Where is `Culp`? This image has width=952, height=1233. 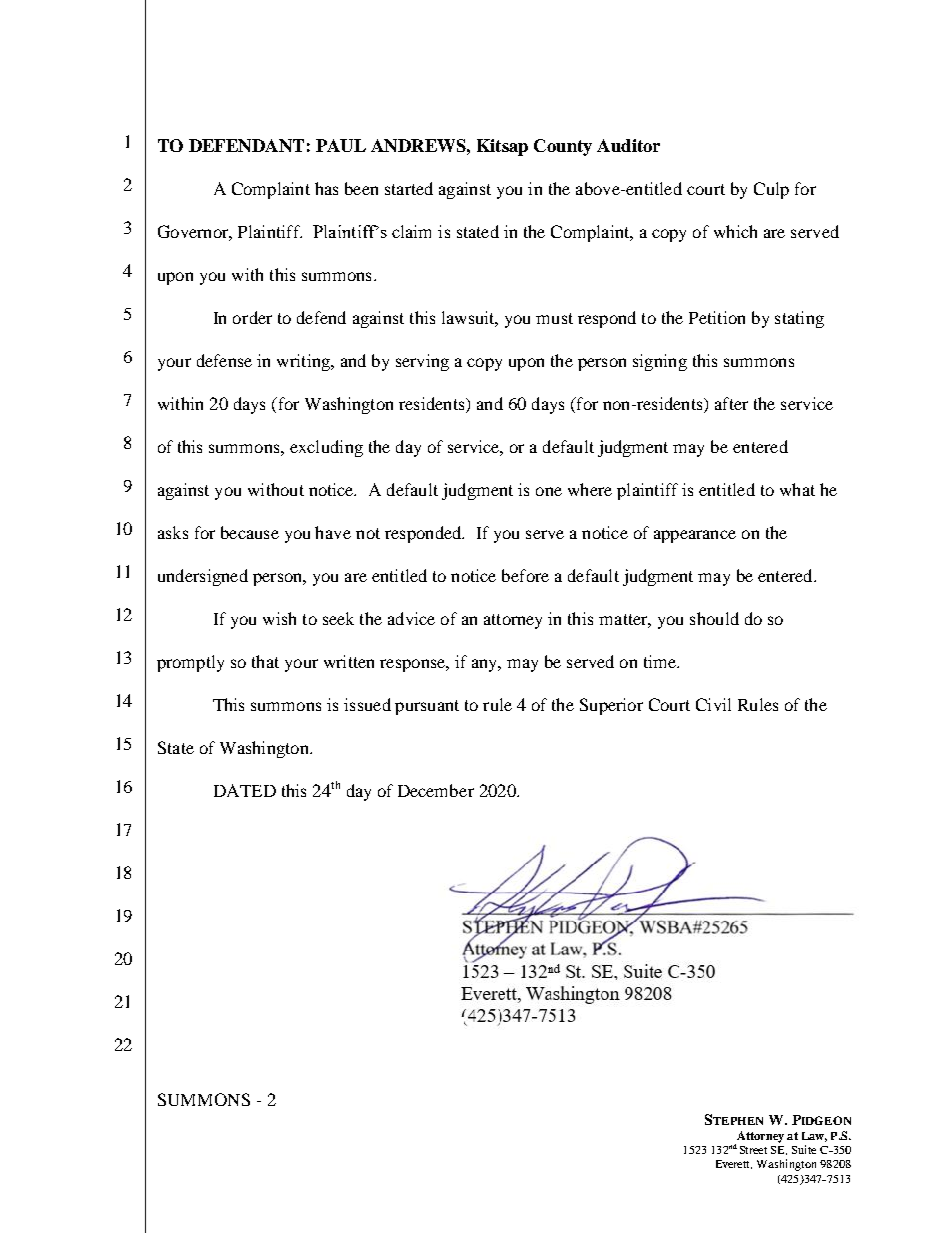 Culp is located at coordinates (771, 190).
